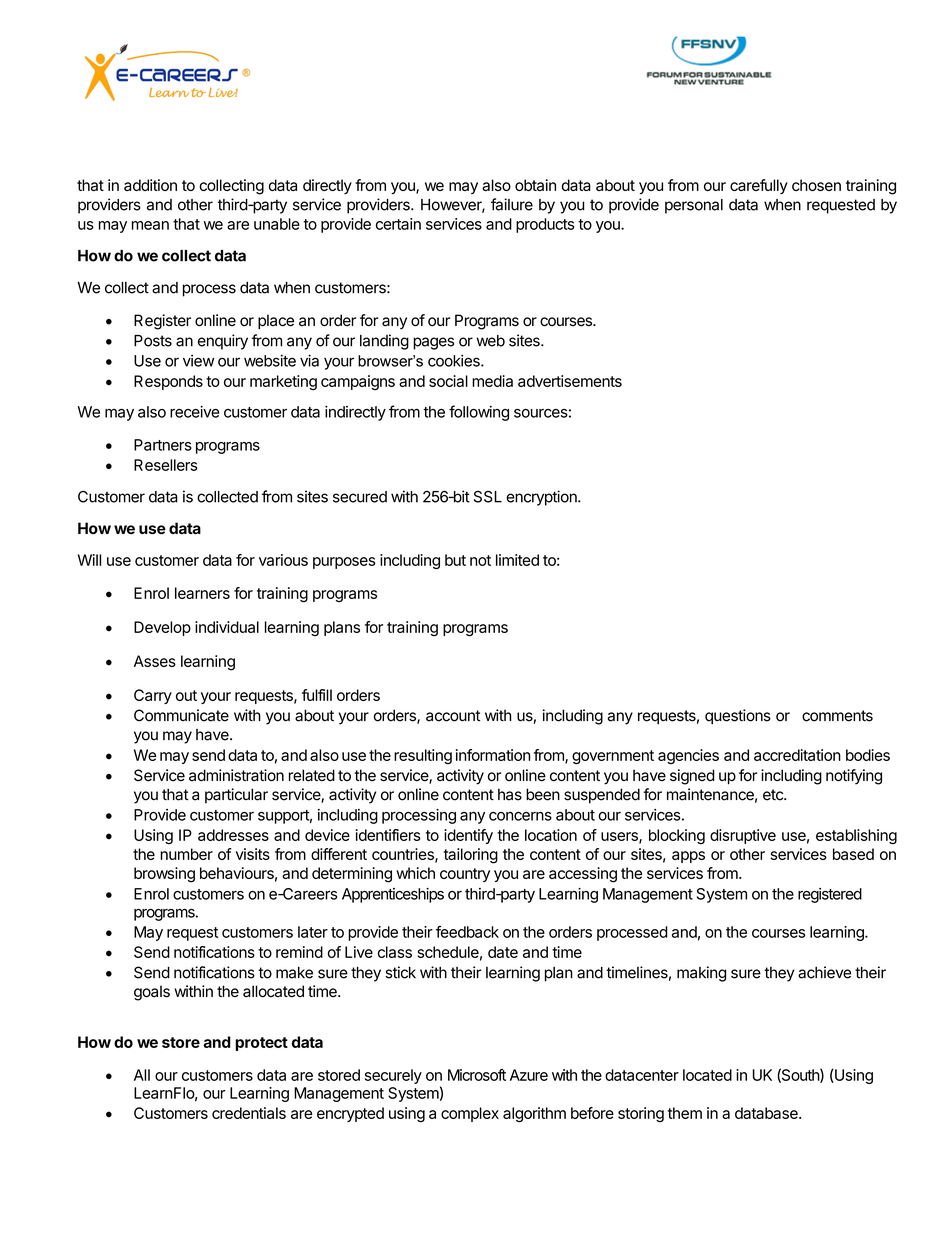 Image resolution: width=952 pixels, height=1233 pixels. What do you see at coordinates (759, 186) in the screenshot?
I see `carefully` at bounding box center [759, 186].
